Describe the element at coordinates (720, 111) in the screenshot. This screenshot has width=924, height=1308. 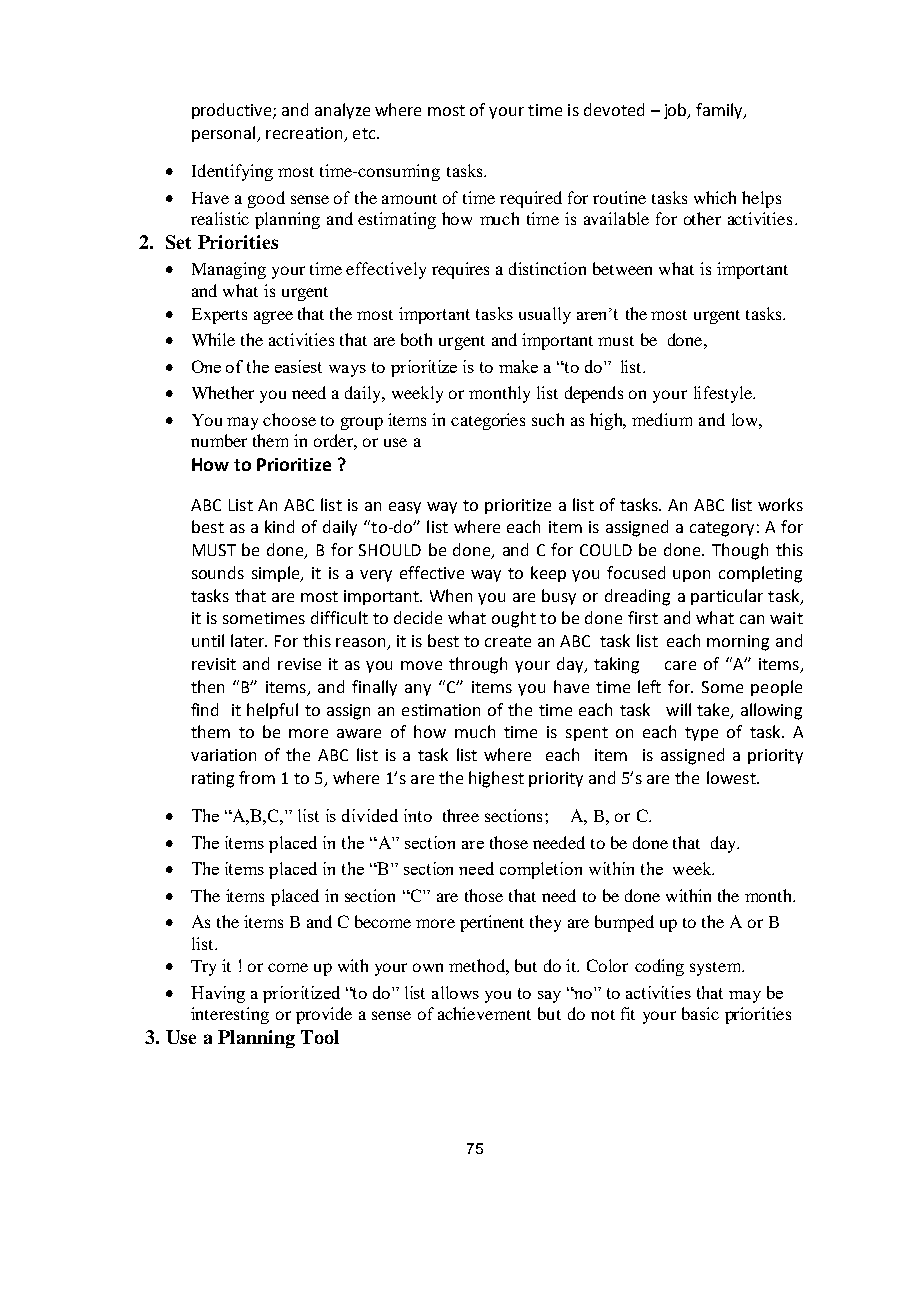
I see `family` at that location.
